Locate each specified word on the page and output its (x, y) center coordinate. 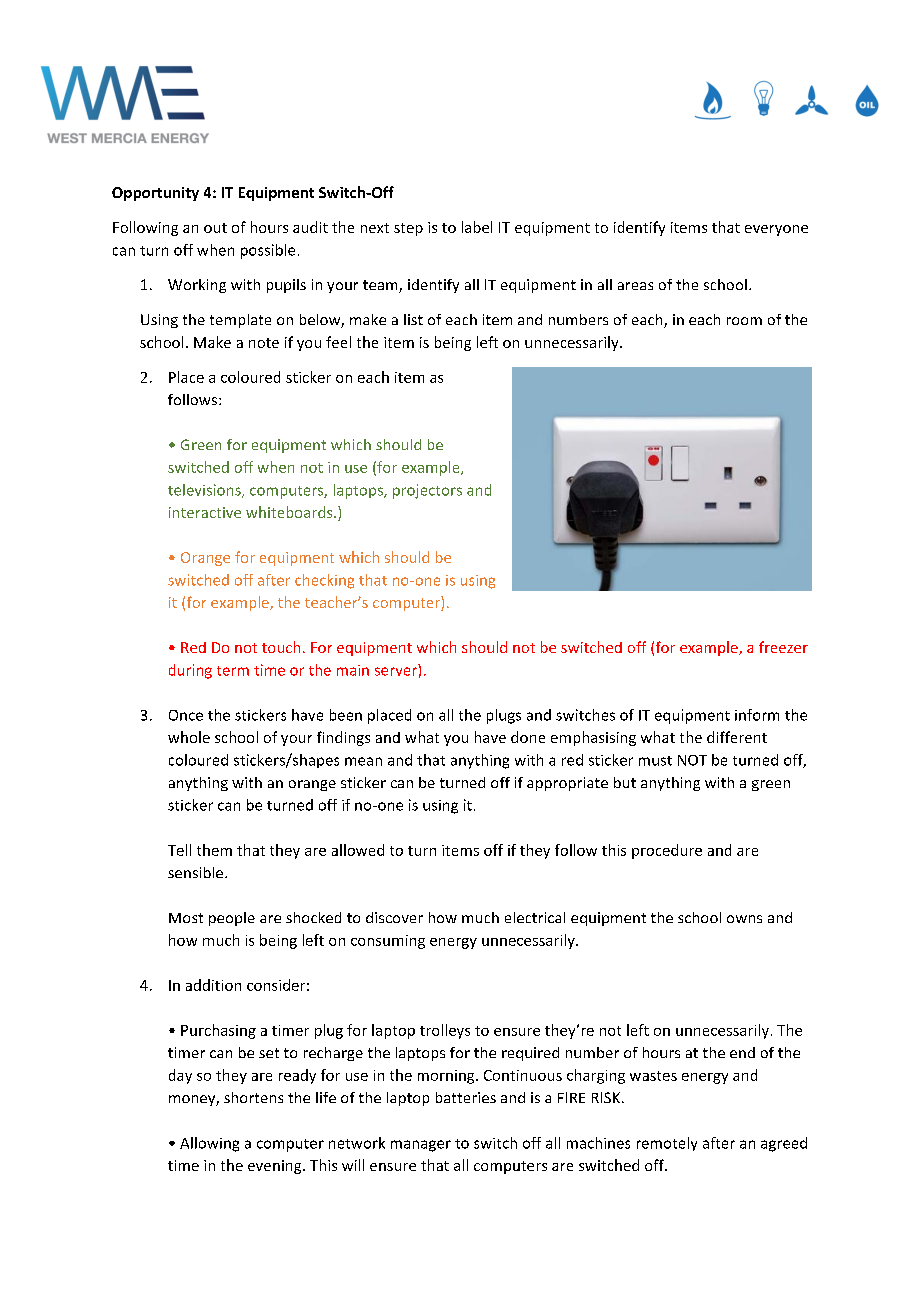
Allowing (209, 1144)
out (215, 228)
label (477, 227)
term (233, 671)
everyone (776, 230)
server (396, 671)
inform (757, 715)
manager (421, 1146)
